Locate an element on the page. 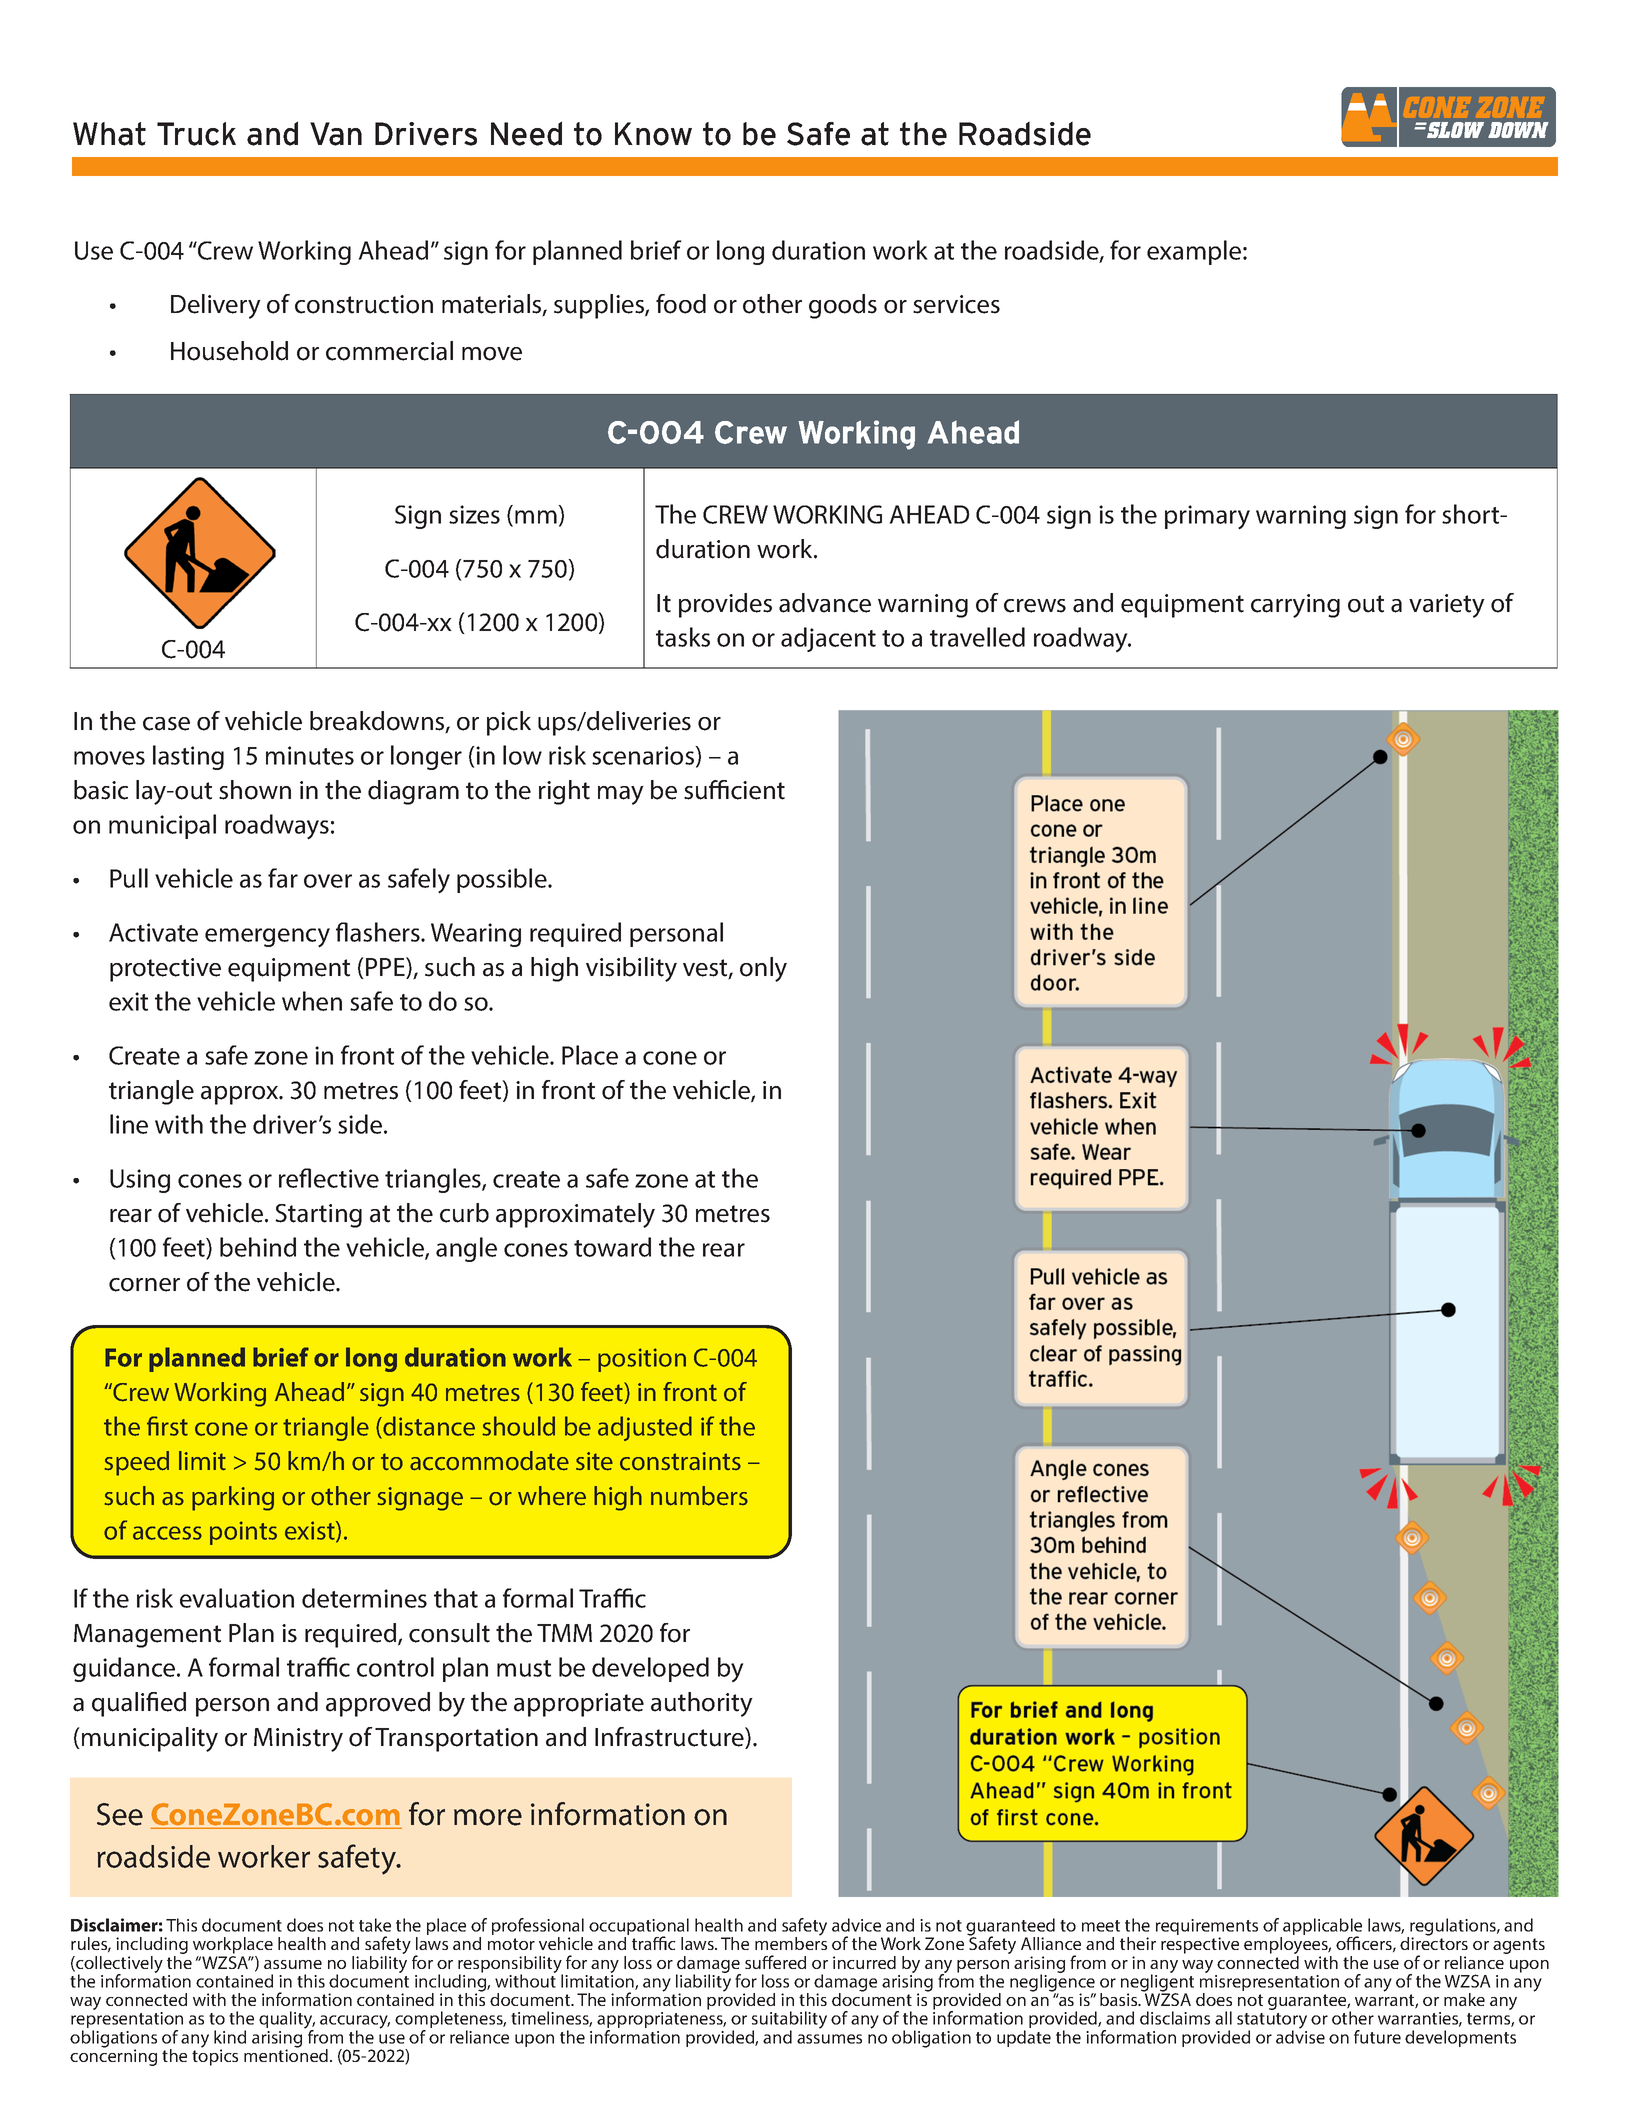  numbers is located at coordinates (699, 1496).
